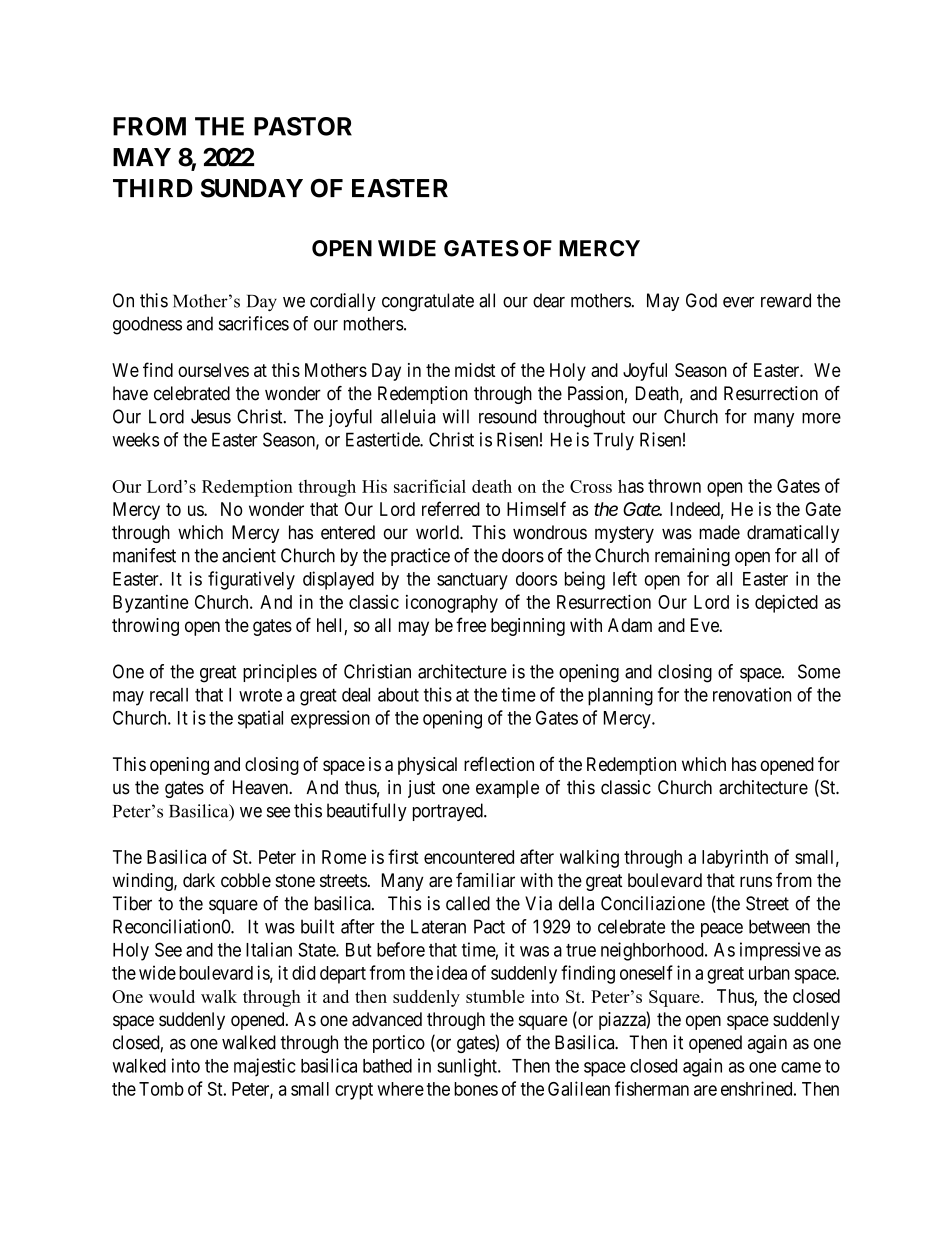  Describe the element at coordinates (475, 370) in the image. I see `midst` at that location.
